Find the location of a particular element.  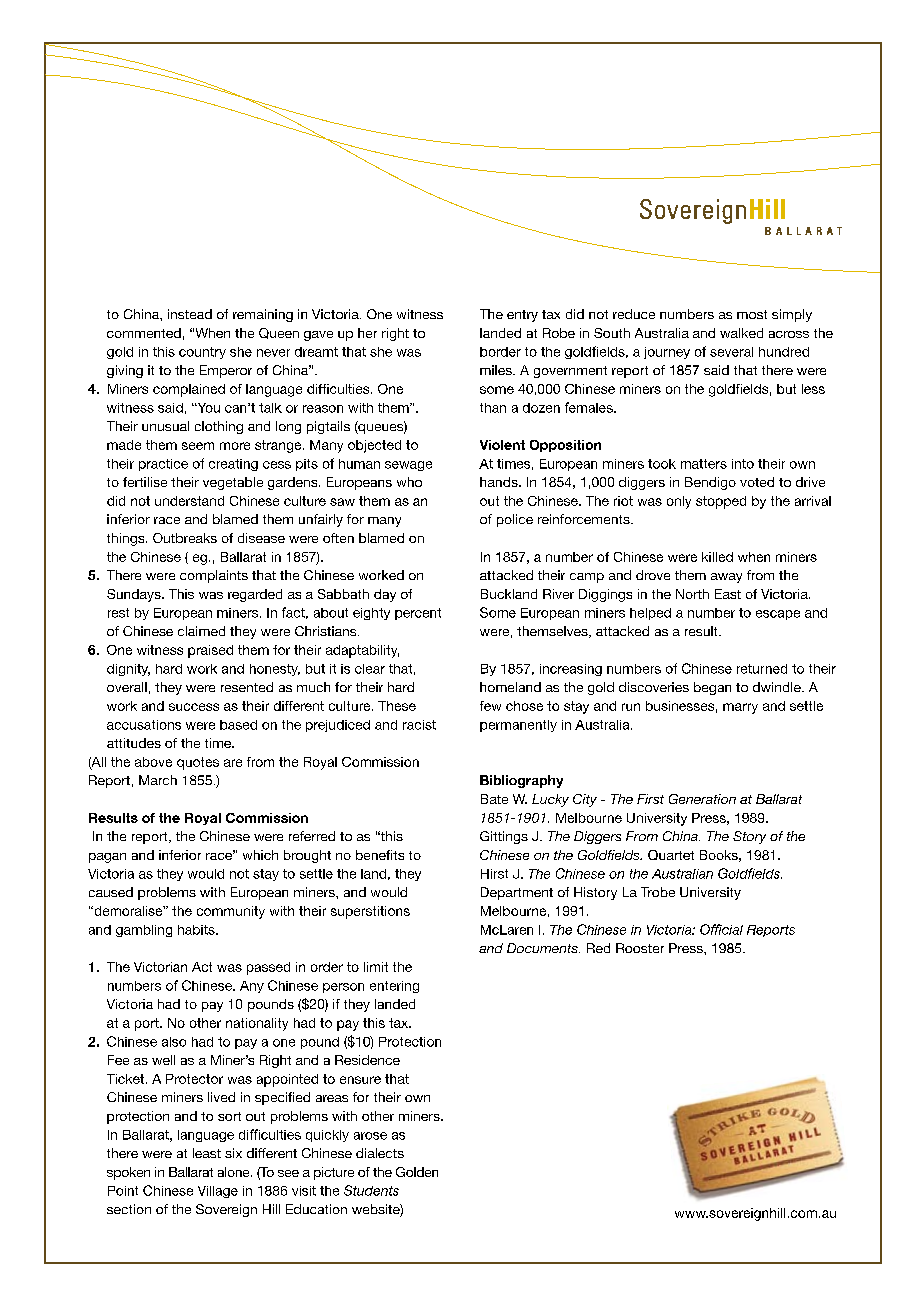

Bibliography is located at coordinates (521, 781).
